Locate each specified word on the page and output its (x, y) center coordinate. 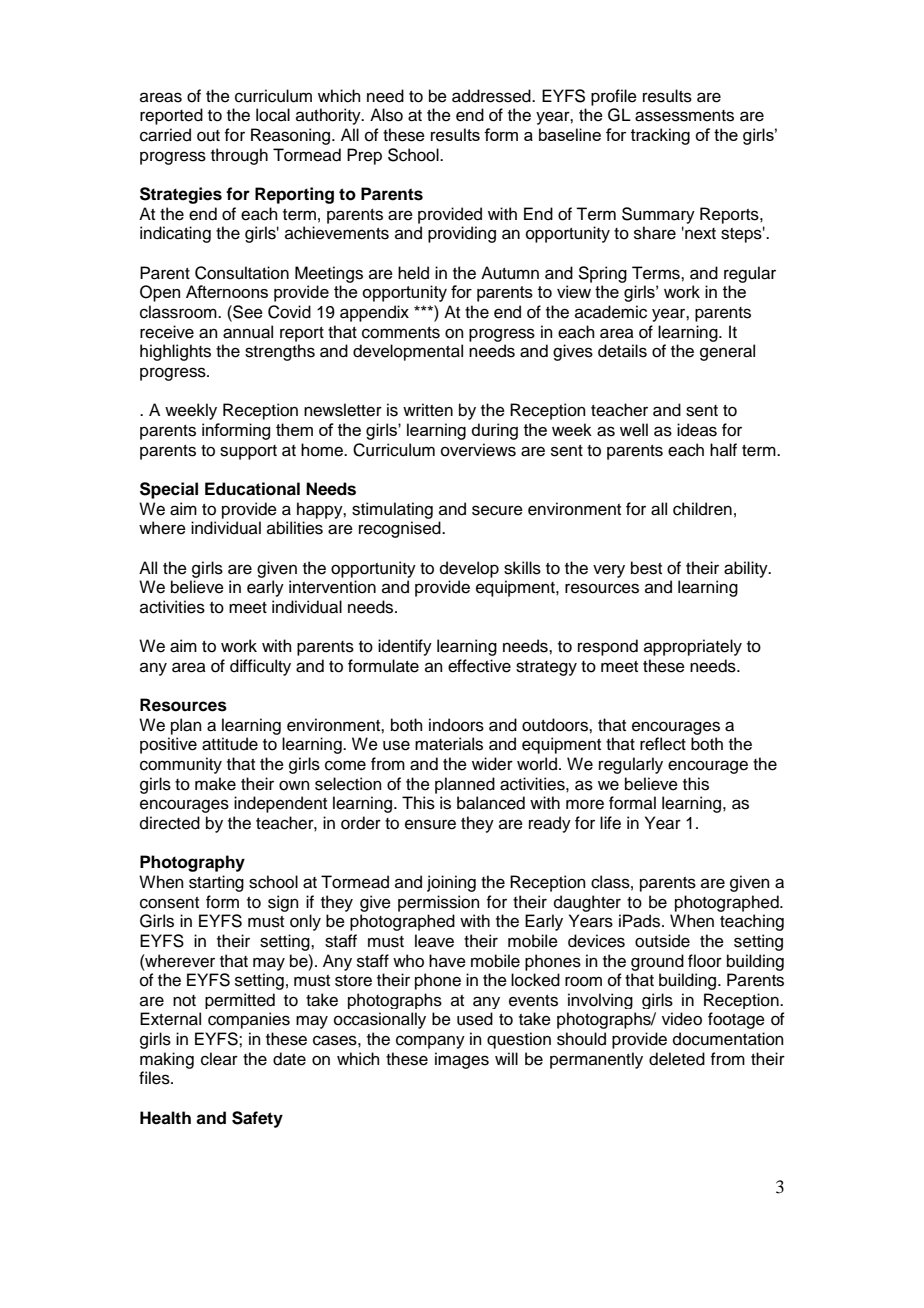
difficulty (260, 667)
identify (405, 647)
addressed (492, 96)
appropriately (693, 647)
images (462, 1060)
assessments (684, 116)
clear (219, 1059)
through (239, 156)
